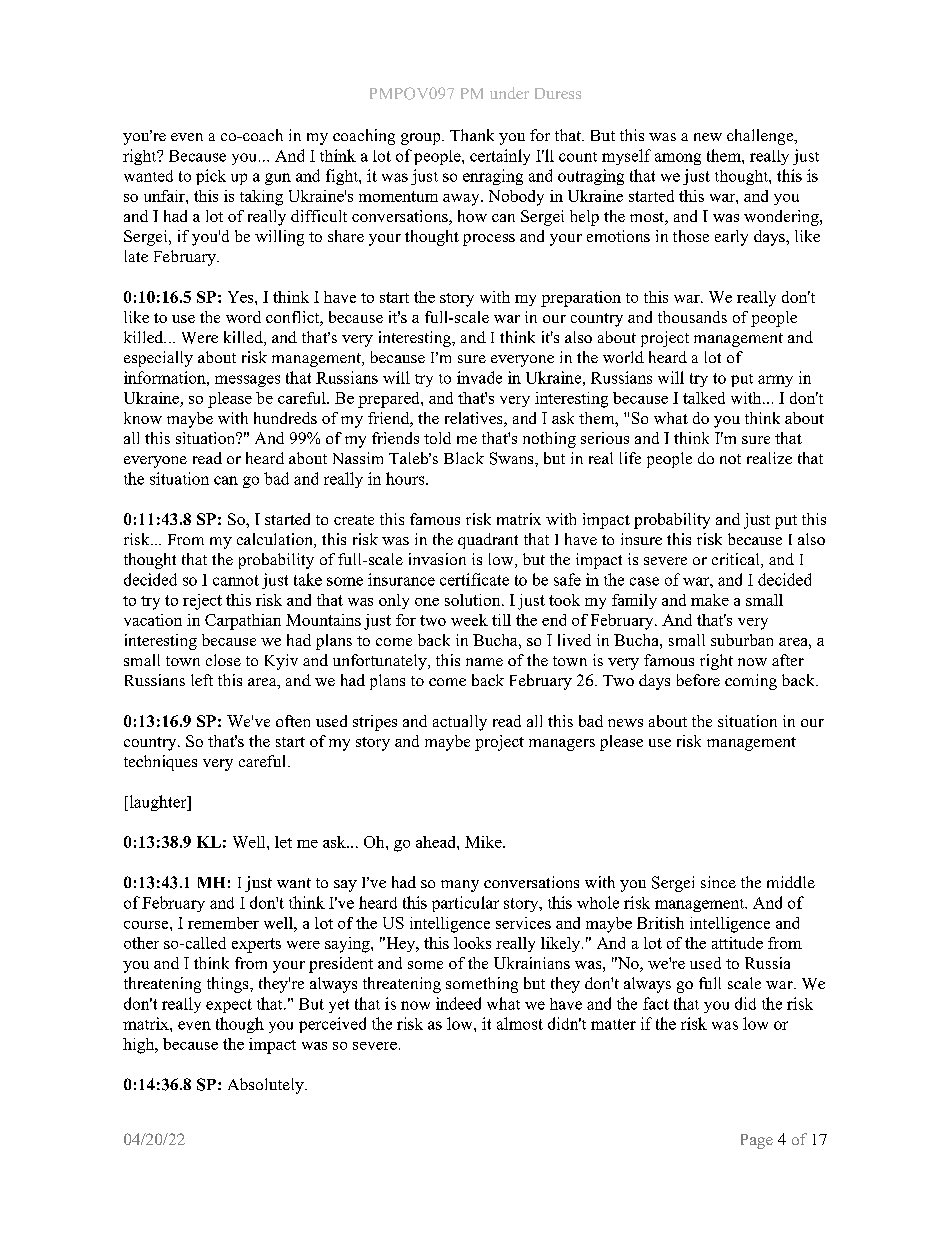 Image resolution: width=952 pixels, height=1233 pixels. I want to click on challenge, so click(761, 137).
